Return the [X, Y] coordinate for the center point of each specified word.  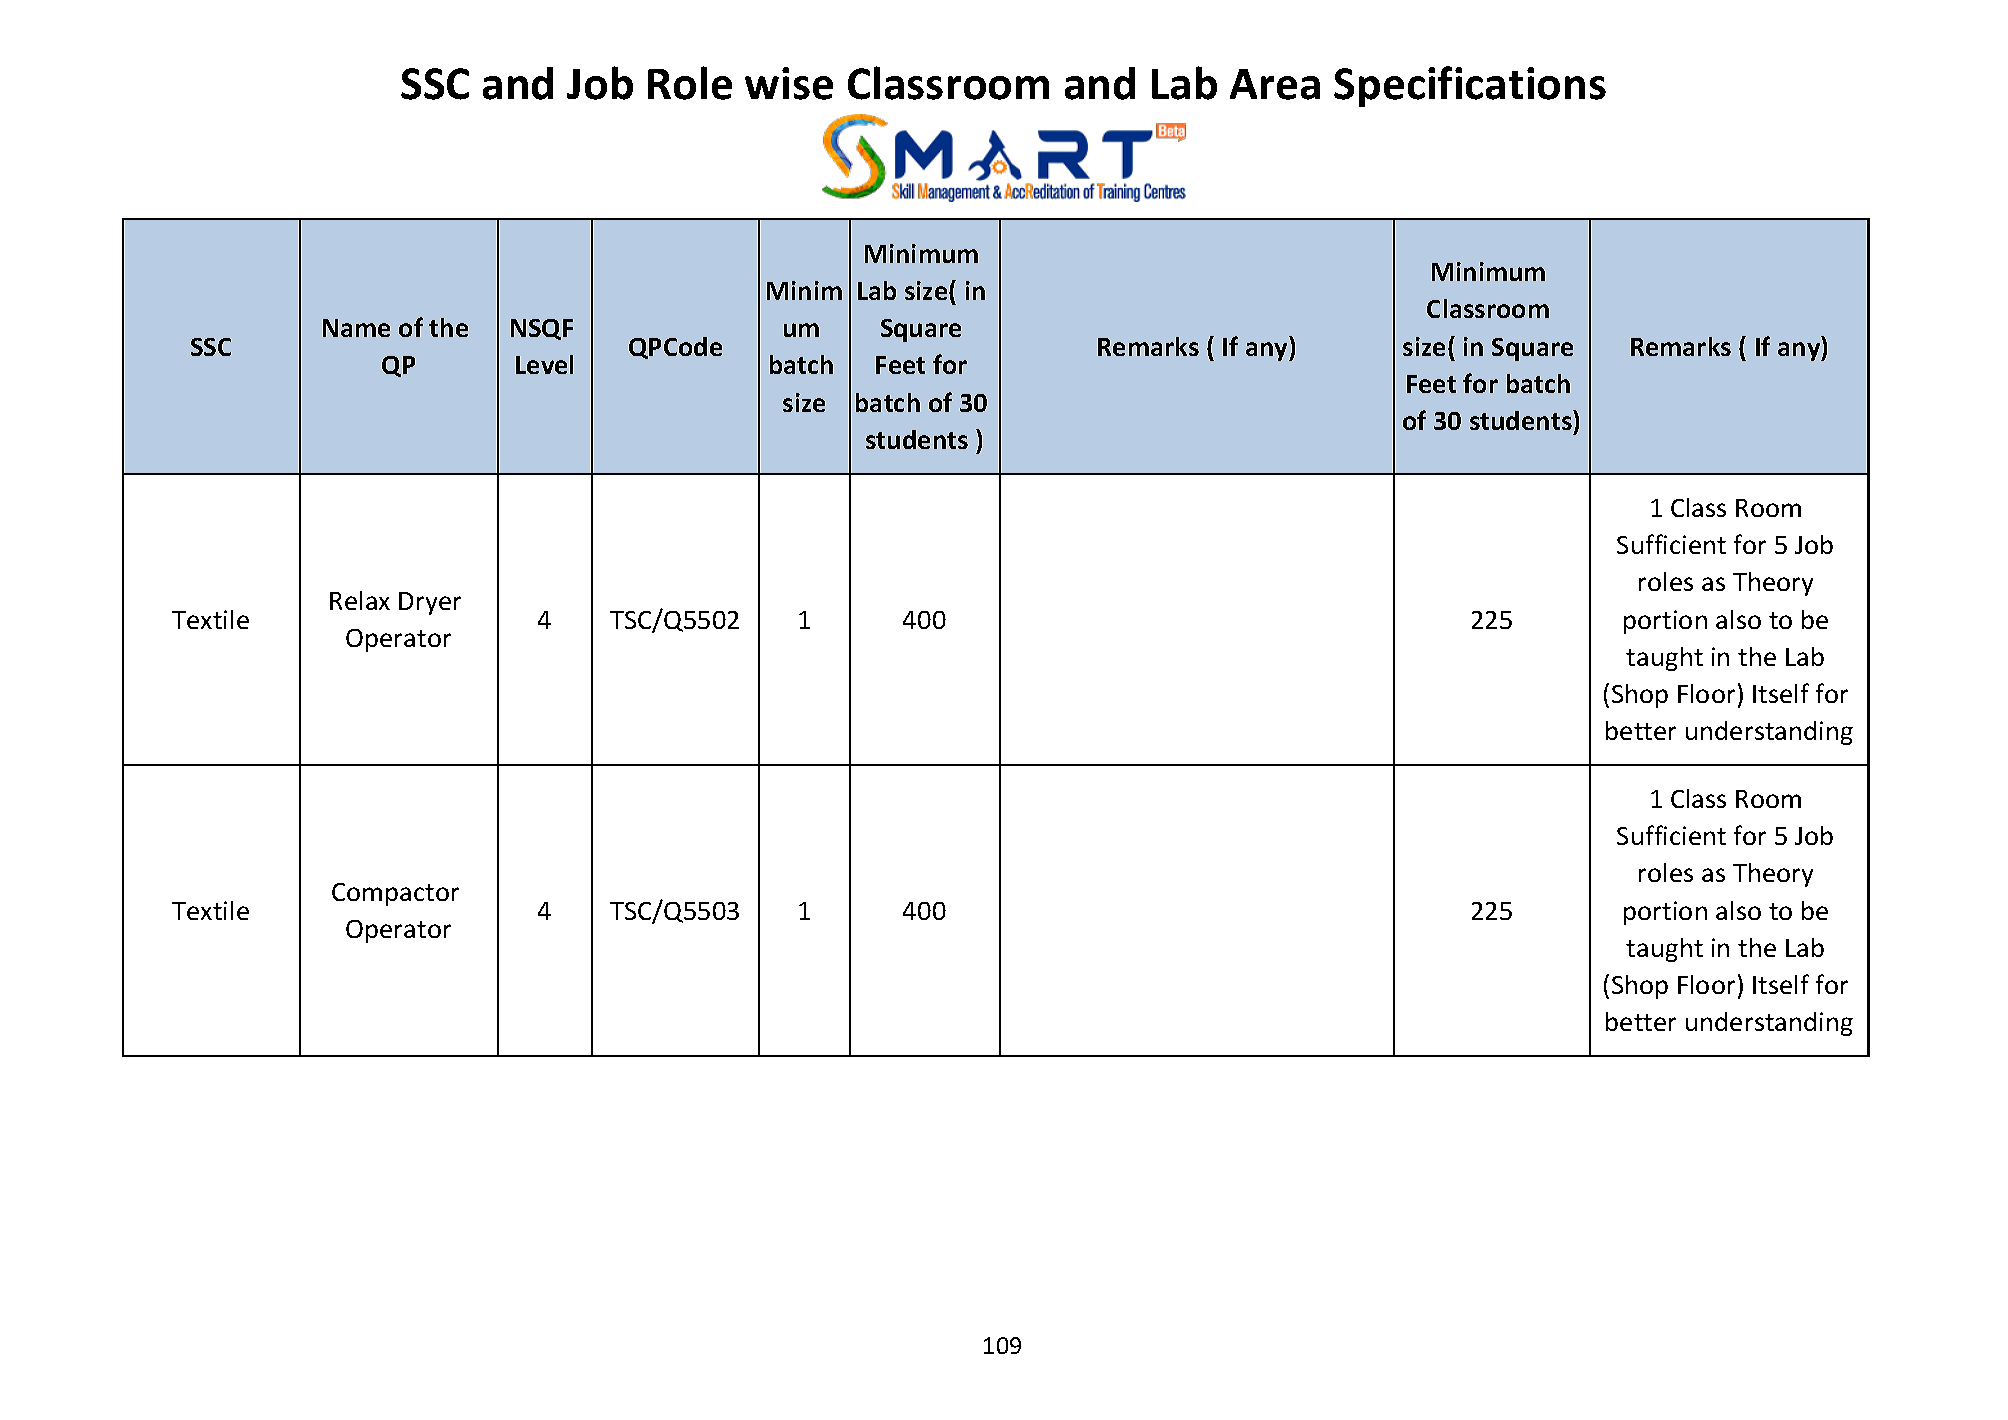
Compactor [395, 894]
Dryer [430, 603]
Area [1275, 84]
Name [356, 328]
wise [789, 83]
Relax [360, 600]
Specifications [1470, 86]
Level [544, 364]
